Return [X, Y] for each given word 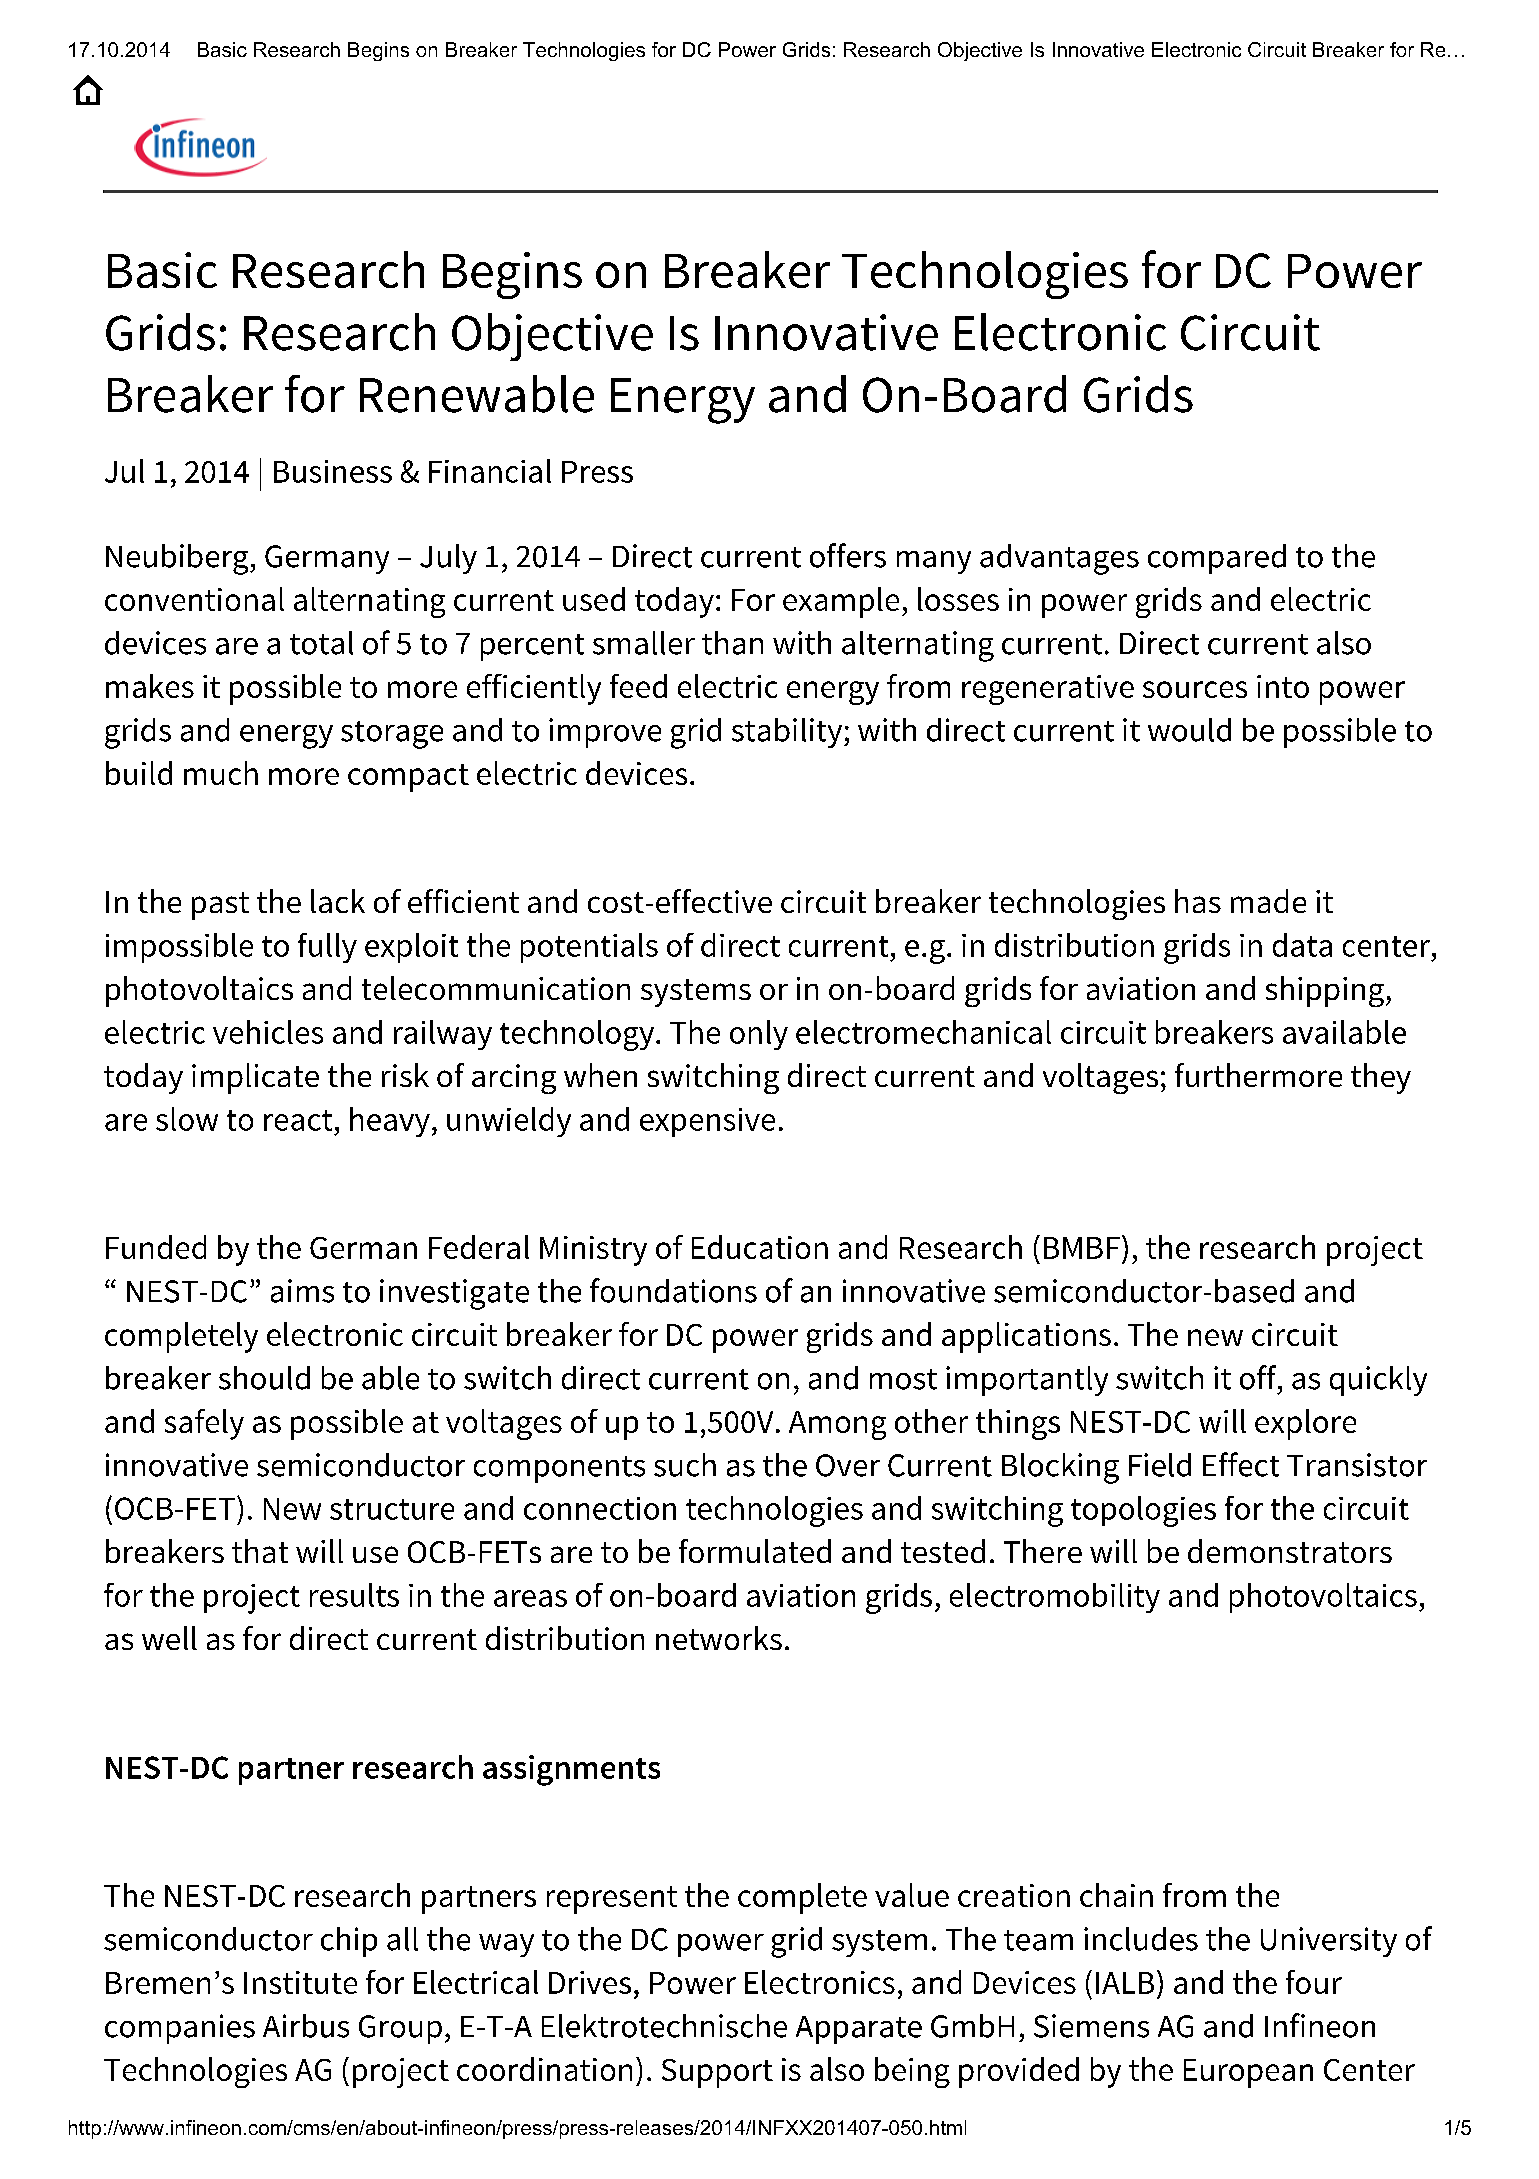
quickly [1378, 1381]
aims [302, 1291]
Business [333, 471]
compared [1217, 559]
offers [848, 555]
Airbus [306, 2026]
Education [760, 1247]
